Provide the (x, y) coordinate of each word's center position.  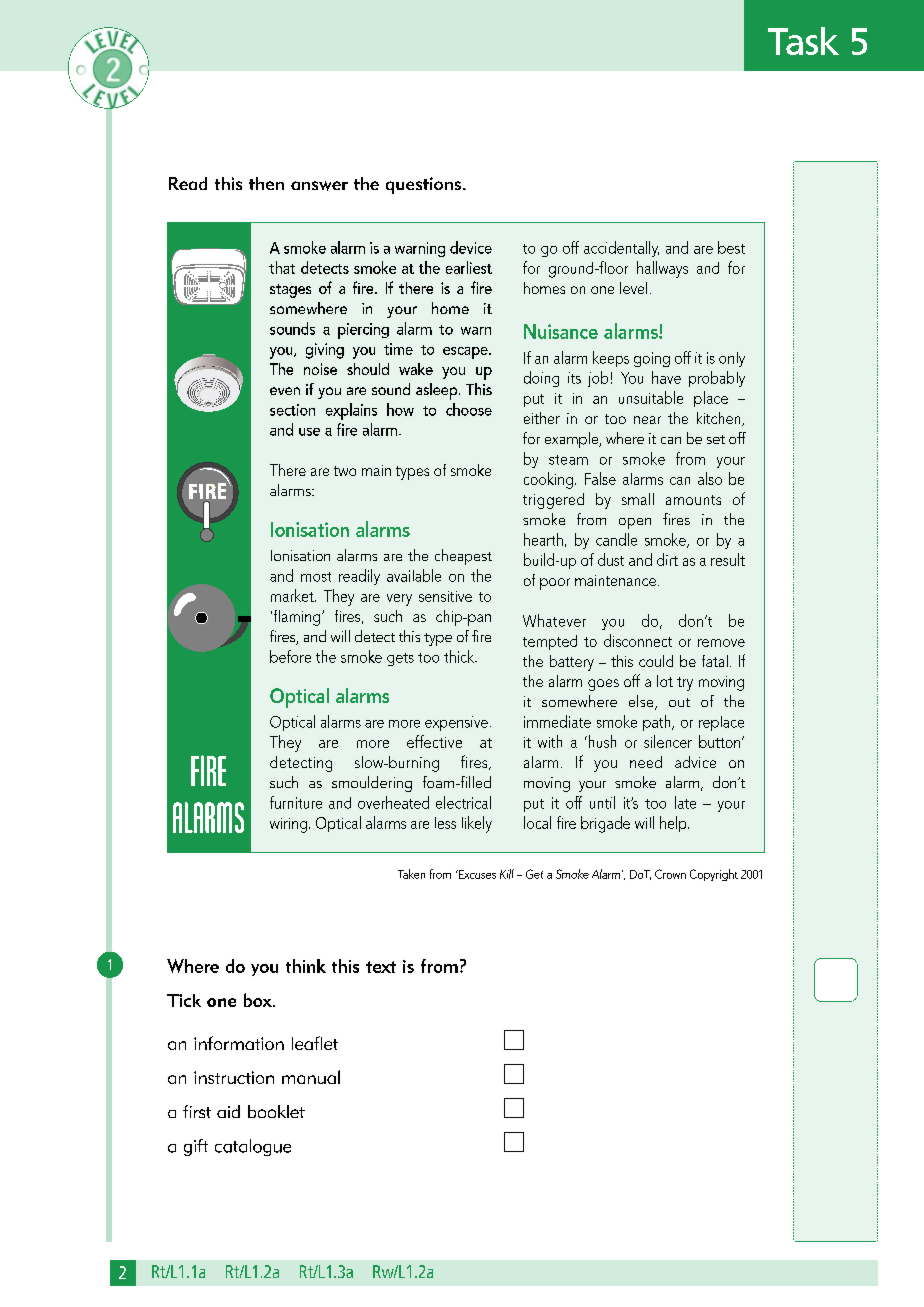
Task (803, 41)
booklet (276, 1111)
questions (423, 185)
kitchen (720, 419)
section (292, 410)
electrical (463, 802)
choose (469, 409)
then (266, 183)
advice (695, 762)
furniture (296, 802)
